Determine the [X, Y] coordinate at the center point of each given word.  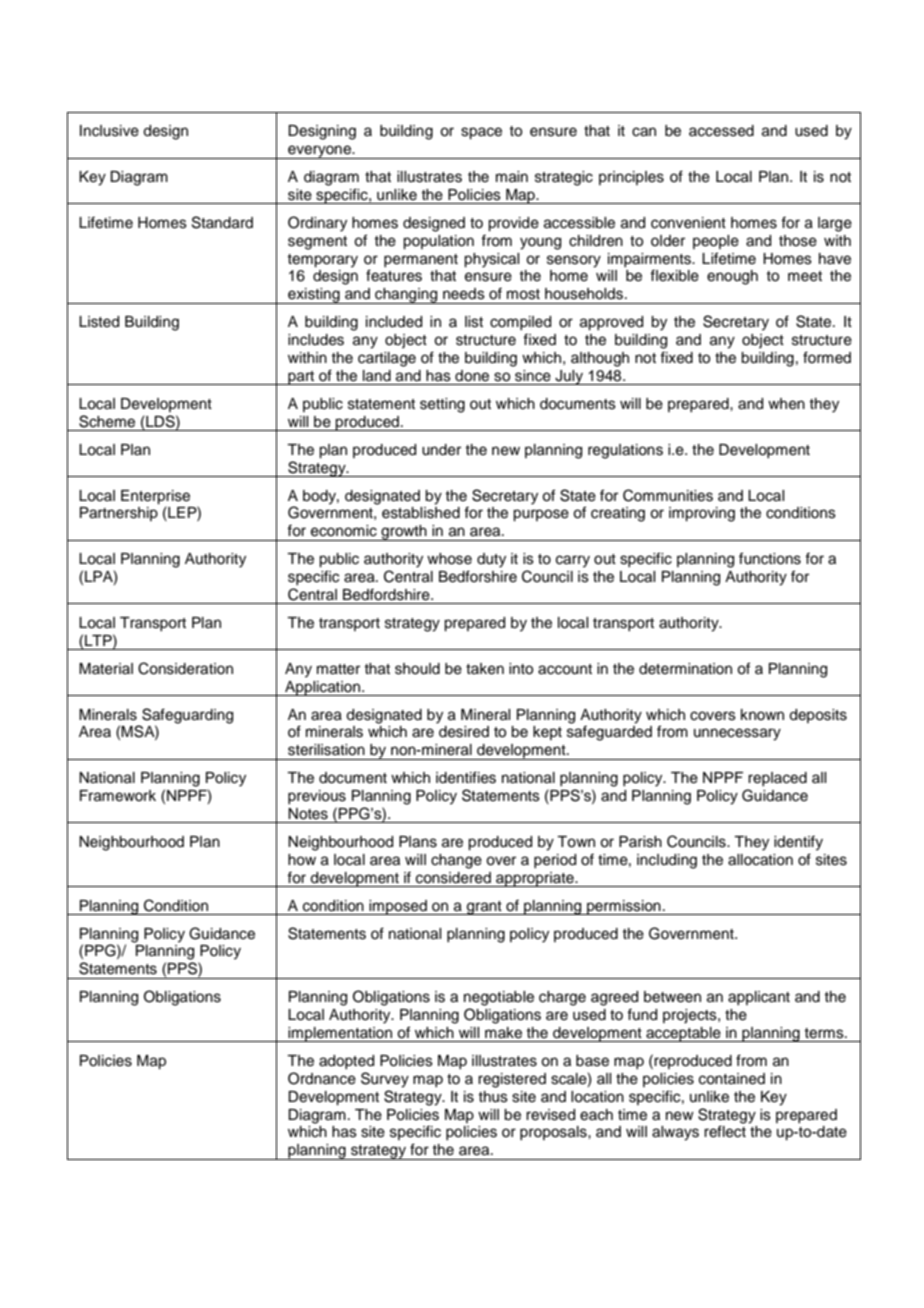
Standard [222, 222]
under [441, 450]
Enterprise [155, 497]
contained [732, 1079]
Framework [118, 796]
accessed [721, 131]
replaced [777, 779]
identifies [466, 777]
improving [702, 514]
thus [493, 1097]
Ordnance [322, 1078]
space [481, 133]
